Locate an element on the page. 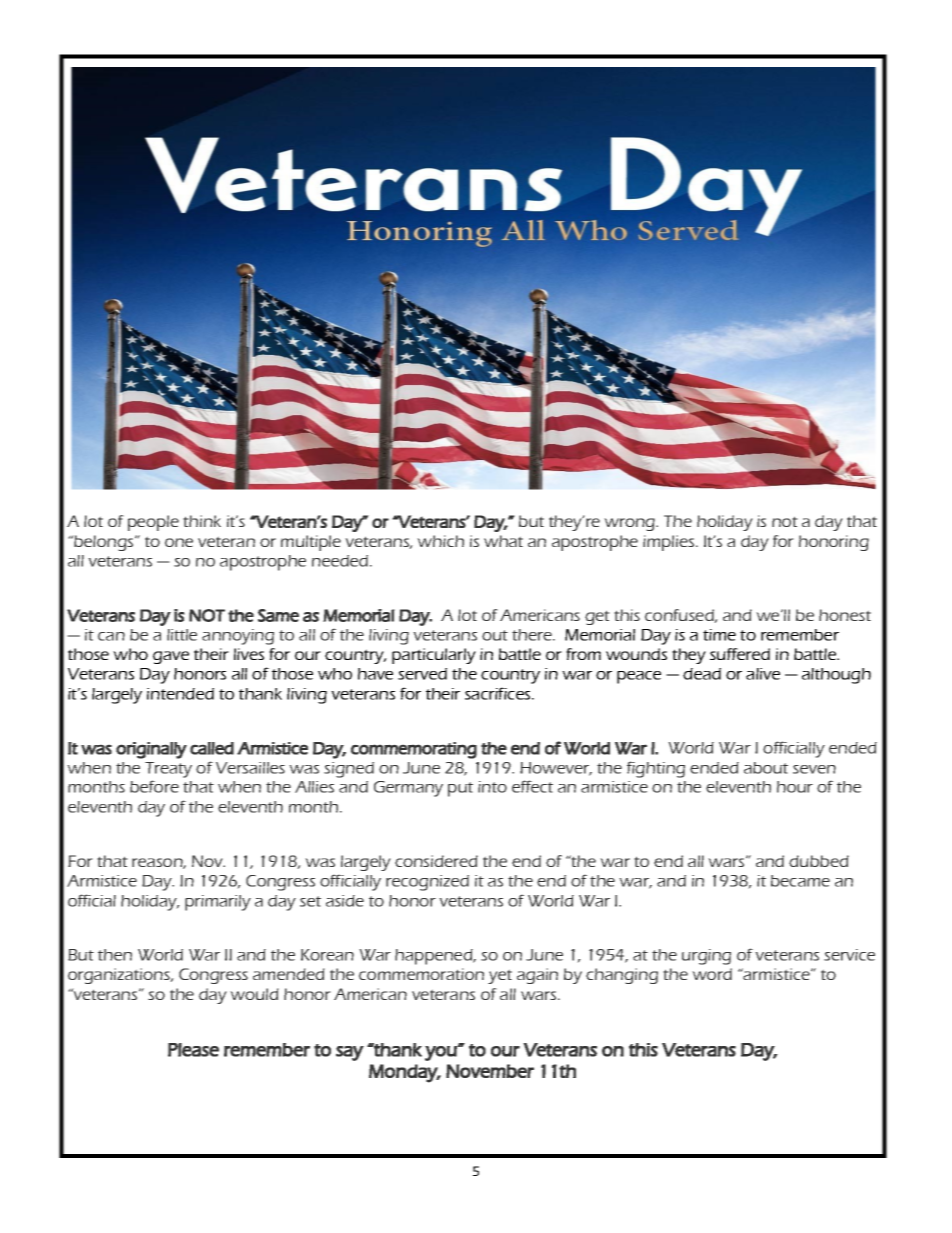 The image size is (952, 1233). alive is located at coordinates (763, 674).
